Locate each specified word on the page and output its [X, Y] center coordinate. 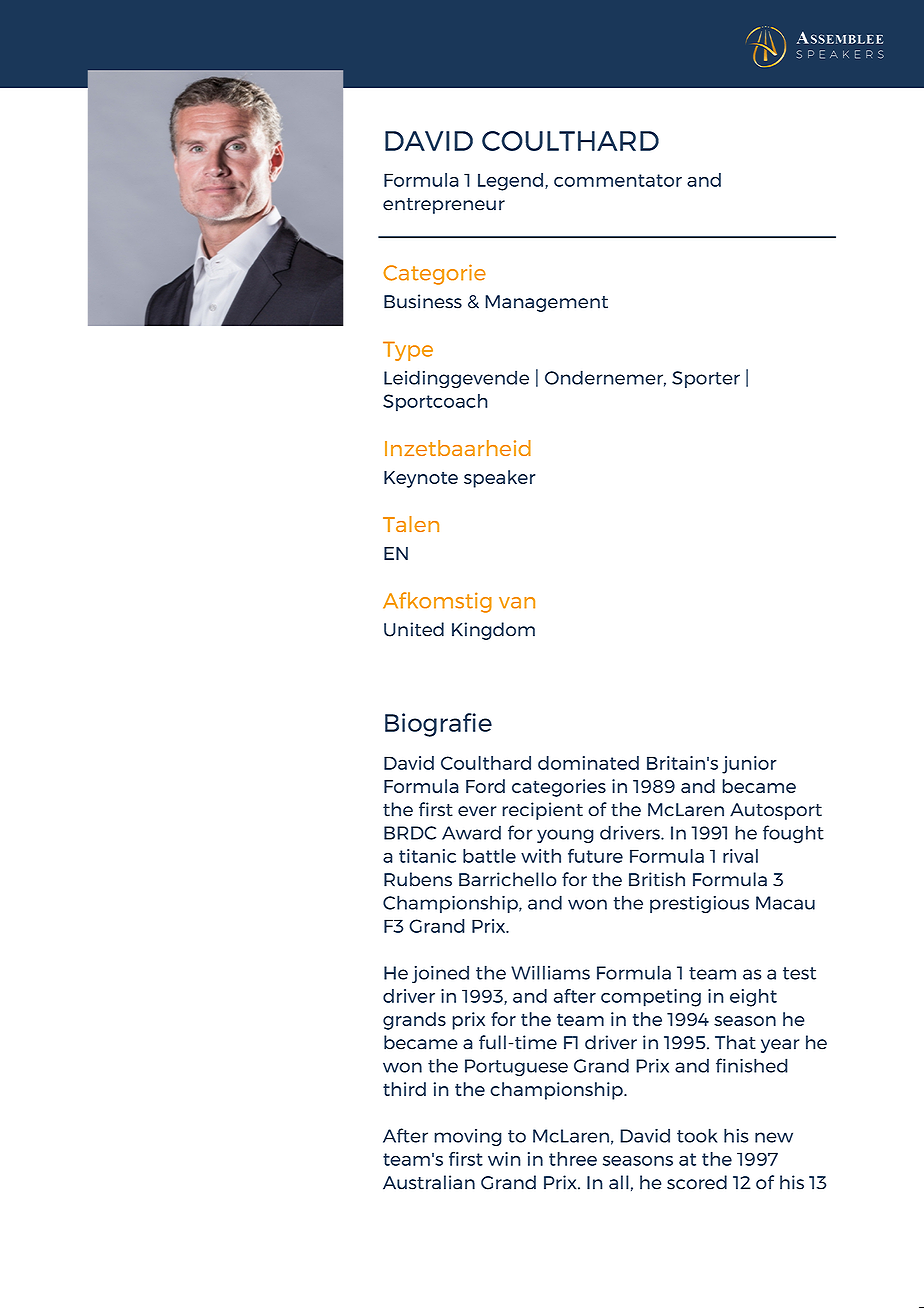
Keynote [421, 479]
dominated [588, 763]
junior [749, 765]
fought [793, 834]
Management [546, 303]
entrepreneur [444, 206]
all [619, 1182]
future [595, 855]
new [774, 1137]
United [414, 629]
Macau [785, 903]
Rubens [418, 879]
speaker [500, 479]
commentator [618, 180]
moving [468, 1138]
